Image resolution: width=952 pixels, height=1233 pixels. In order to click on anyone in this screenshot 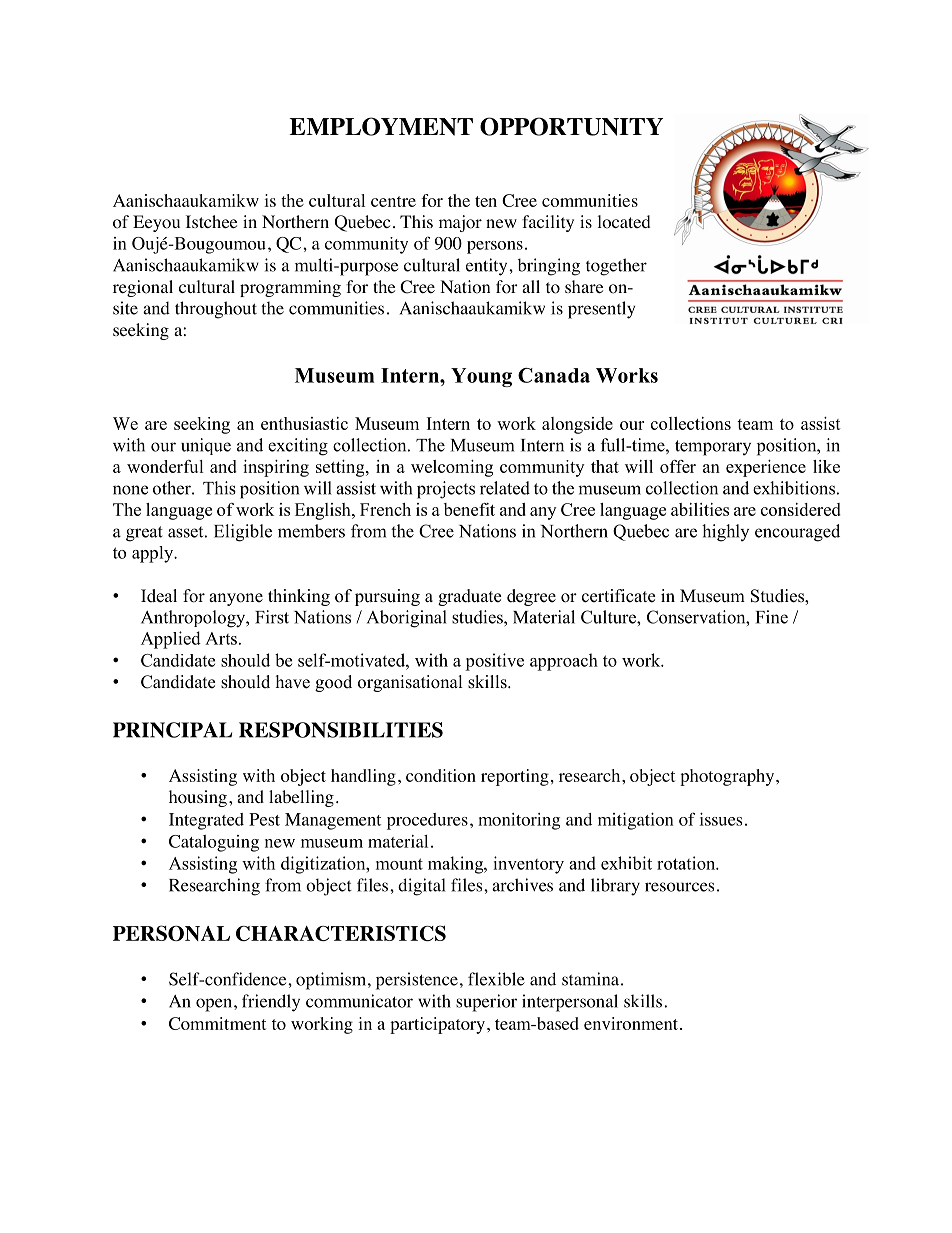, I will do `click(236, 599)`.
